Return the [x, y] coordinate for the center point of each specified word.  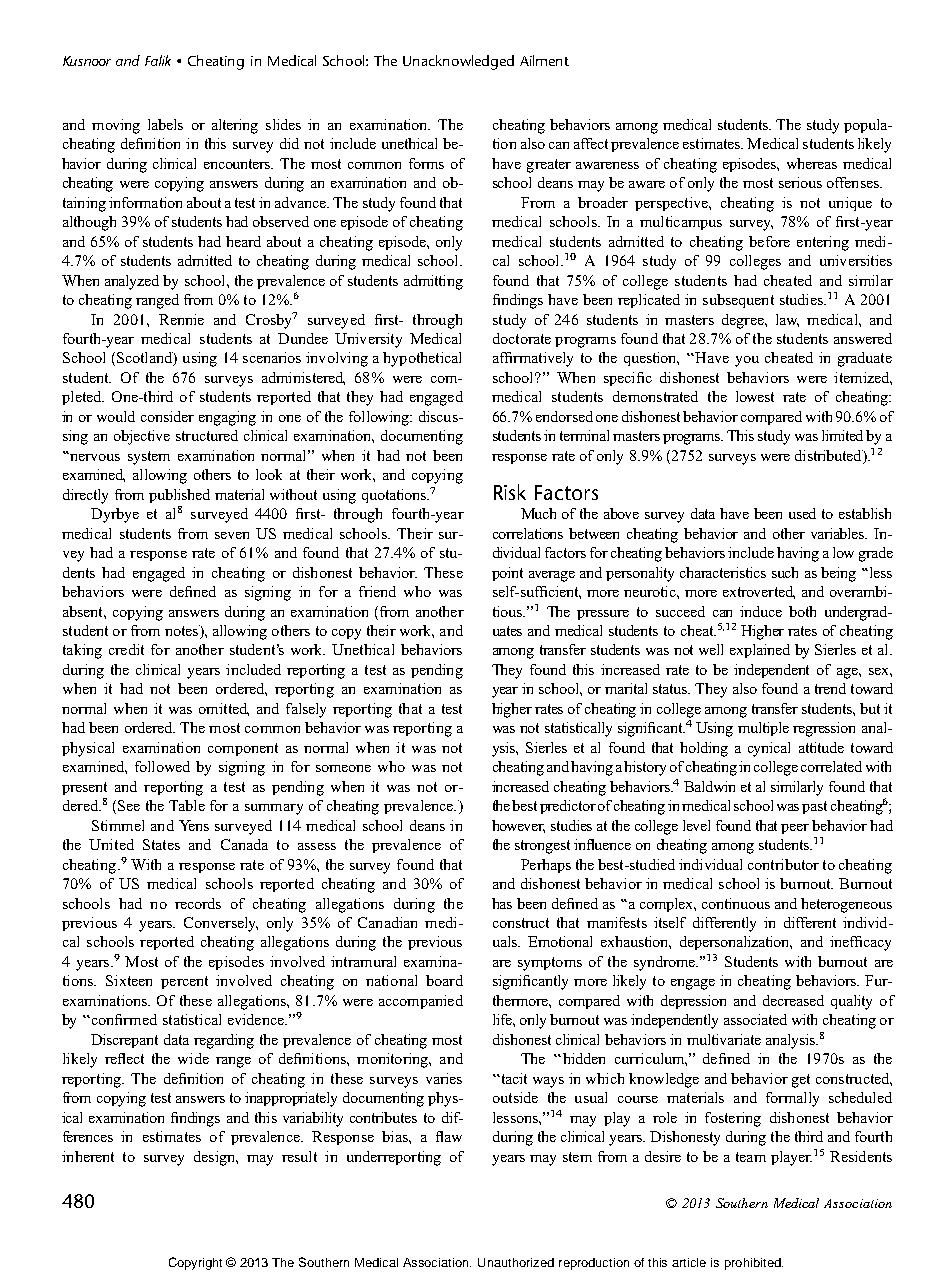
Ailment [544, 60]
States [161, 844]
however [518, 826]
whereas [812, 163]
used [802, 513]
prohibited [754, 1264]
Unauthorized [516, 1262]
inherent [88, 1156]
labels [165, 124]
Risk [510, 492]
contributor [783, 864]
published [179, 496]
